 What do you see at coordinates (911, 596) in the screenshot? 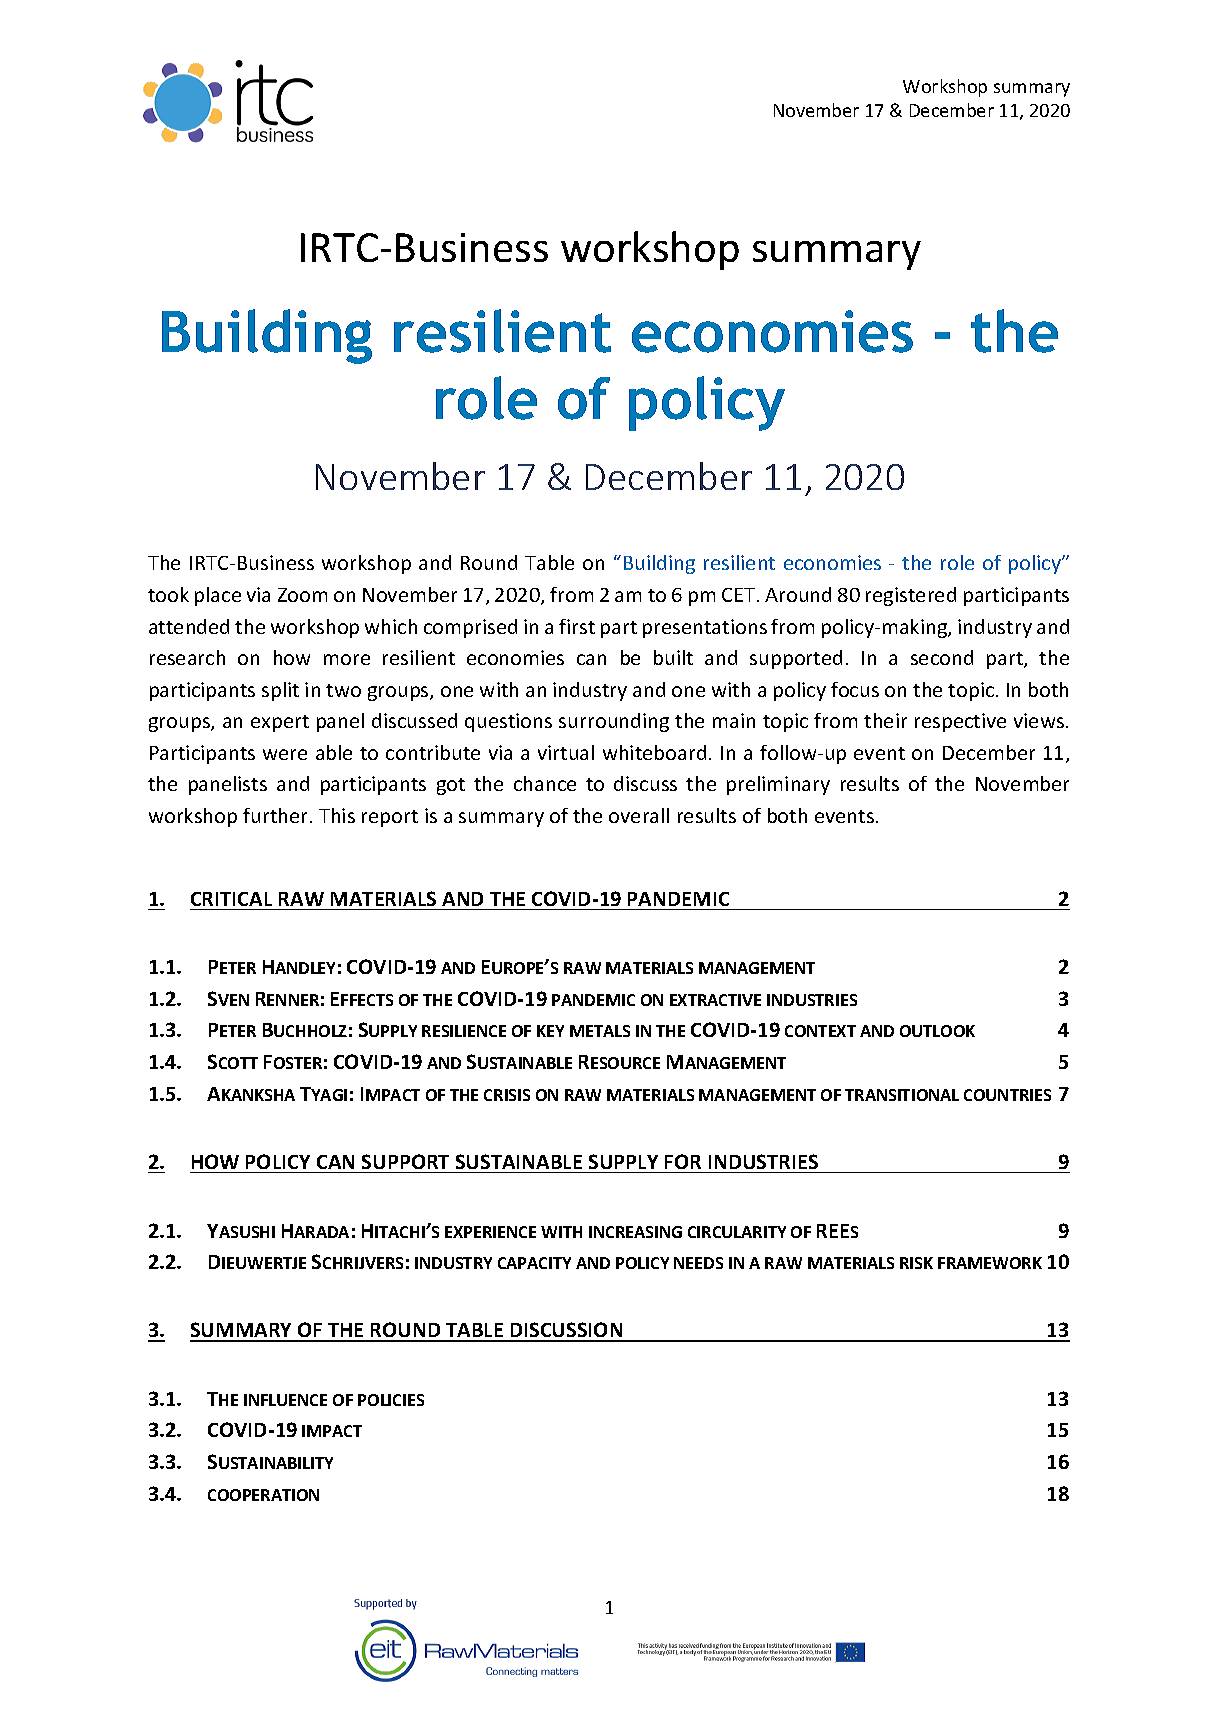
I see `registered` at bounding box center [911, 596].
